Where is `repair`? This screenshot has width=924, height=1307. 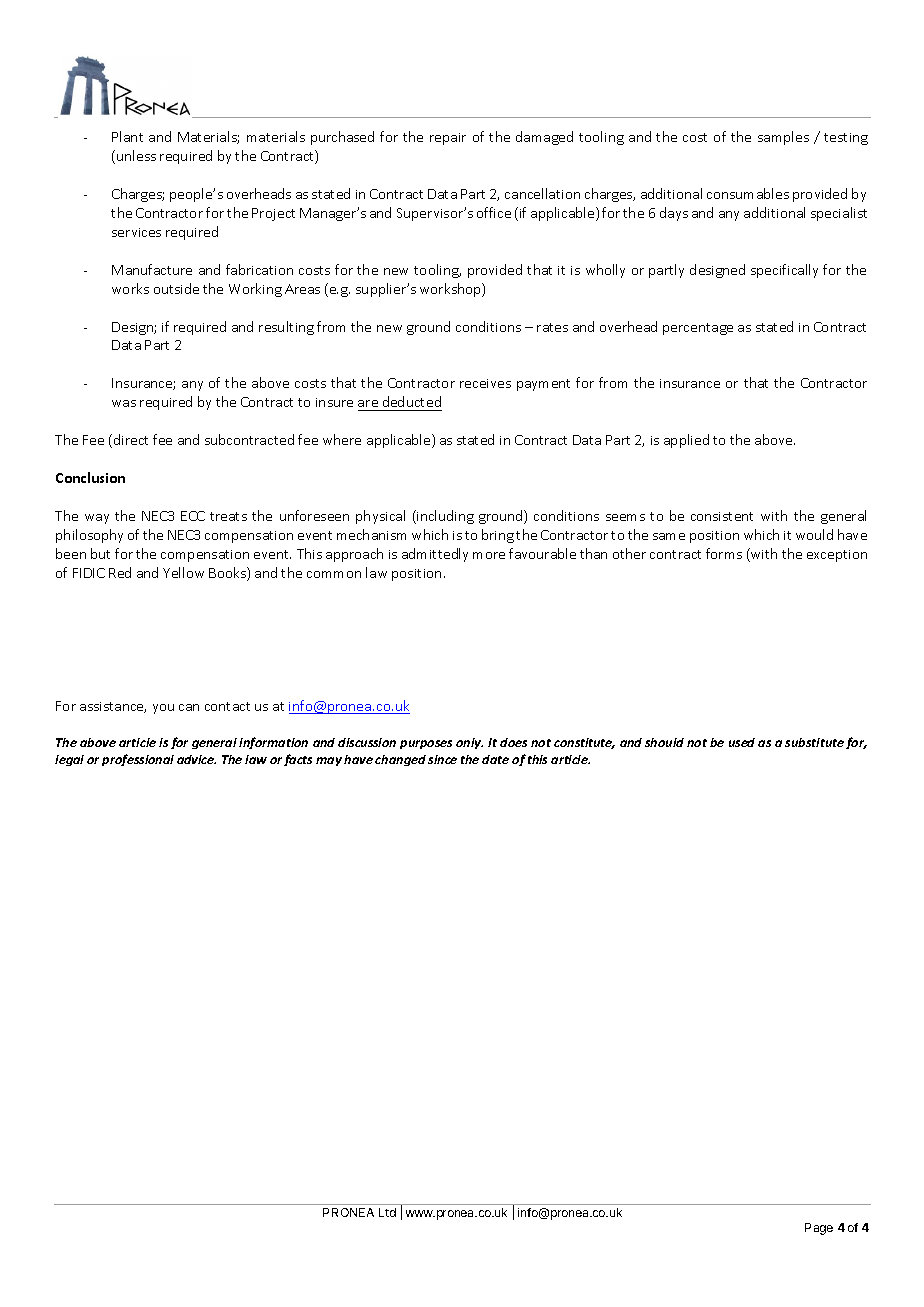 repair is located at coordinates (448, 139).
